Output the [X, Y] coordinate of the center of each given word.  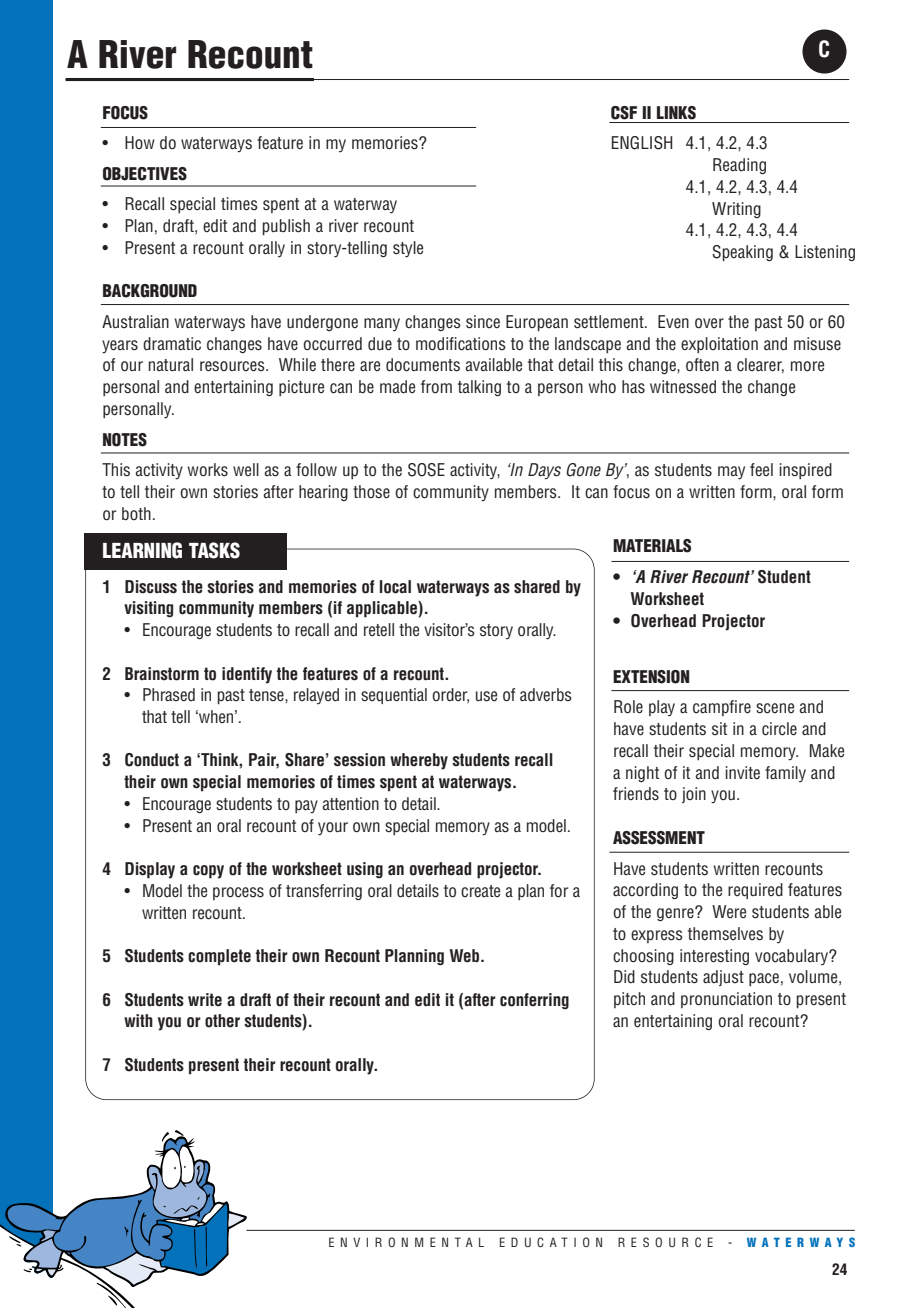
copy [208, 872]
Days [544, 471]
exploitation [719, 345]
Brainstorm [162, 674]
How [140, 142]
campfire [722, 708]
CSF [624, 113]
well [246, 470]
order [450, 695]
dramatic [172, 344]
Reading [739, 166]
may [731, 473]
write [205, 1000]
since [483, 322]
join [694, 795]
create [480, 891]
